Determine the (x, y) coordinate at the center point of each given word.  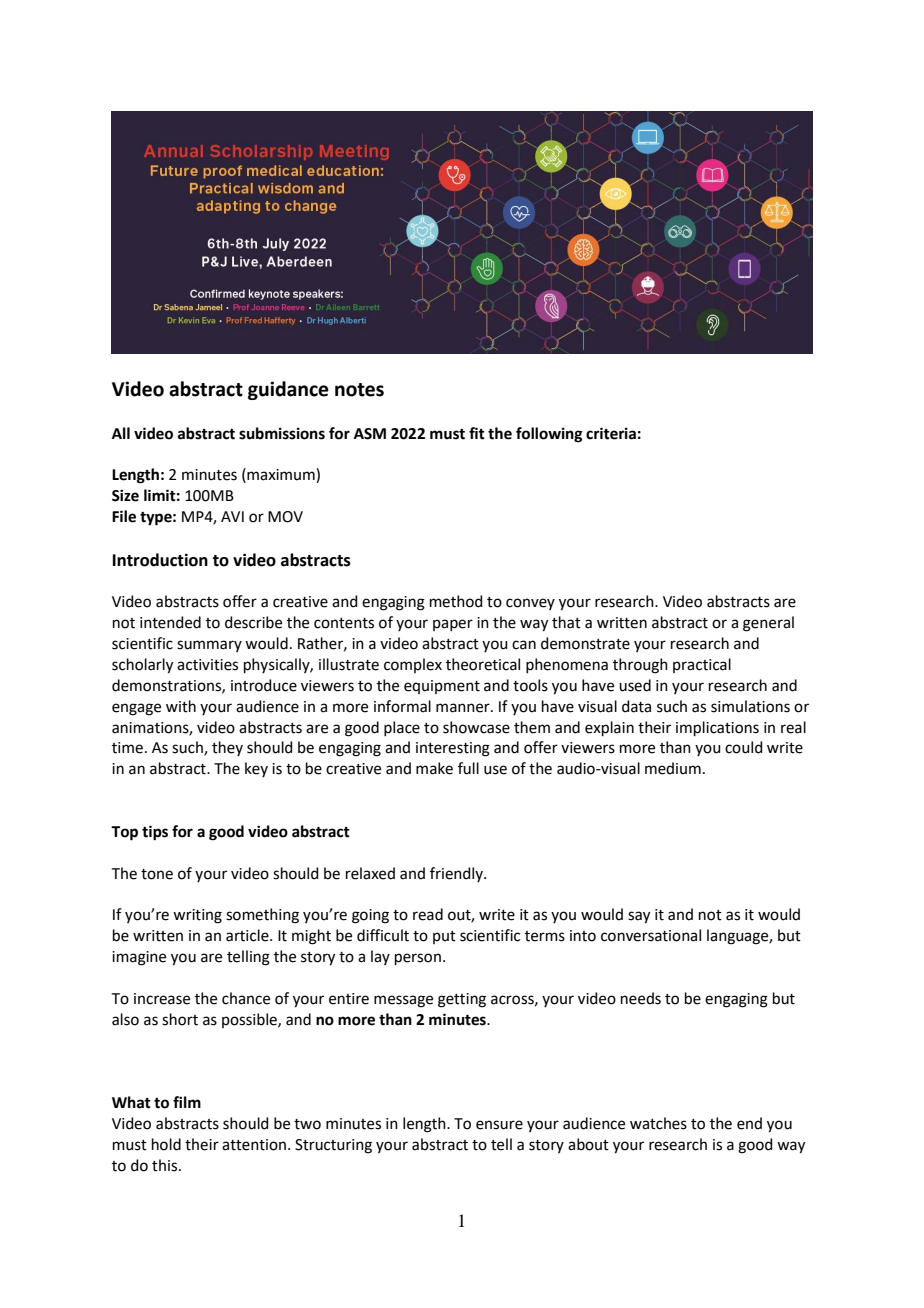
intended (170, 622)
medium (673, 768)
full (468, 768)
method (456, 601)
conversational (651, 935)
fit (477, 433)
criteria (611, 433)
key (256, 769)
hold (166, 1144)
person (418, 959)
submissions (282, 433)
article (248, 935)
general (768, 624)
